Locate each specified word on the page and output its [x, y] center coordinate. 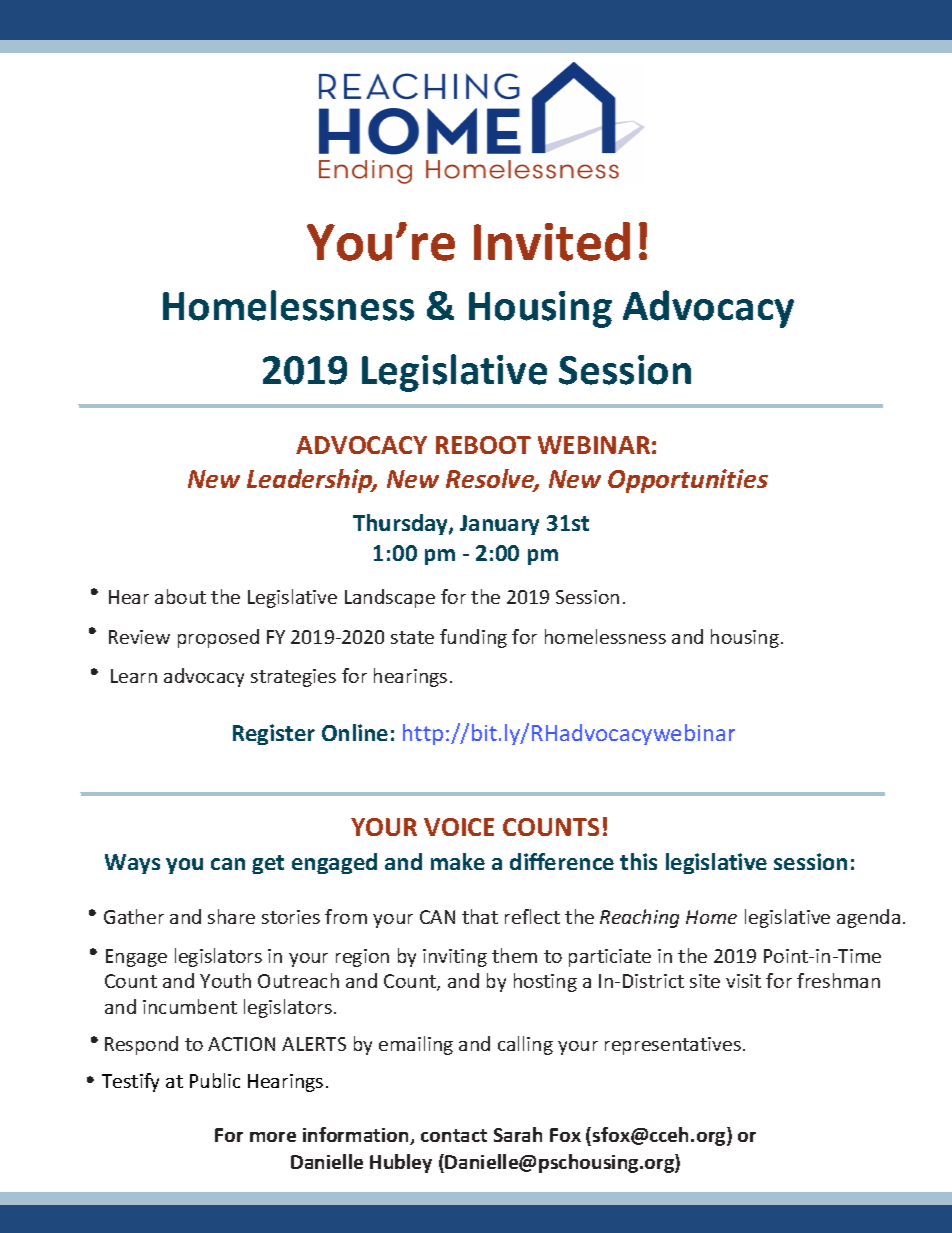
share [231, 916]
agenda [868, 918]
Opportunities [688, 481]
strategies [293, 678]
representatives [673, 1046]
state [412, 637]
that [480, 916]
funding [473, 638]
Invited [552, 241]
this [638, 861]
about [180, 596]
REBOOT [483, 445]
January [499, 525]
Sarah [518, 1134]
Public [215, 1080]
